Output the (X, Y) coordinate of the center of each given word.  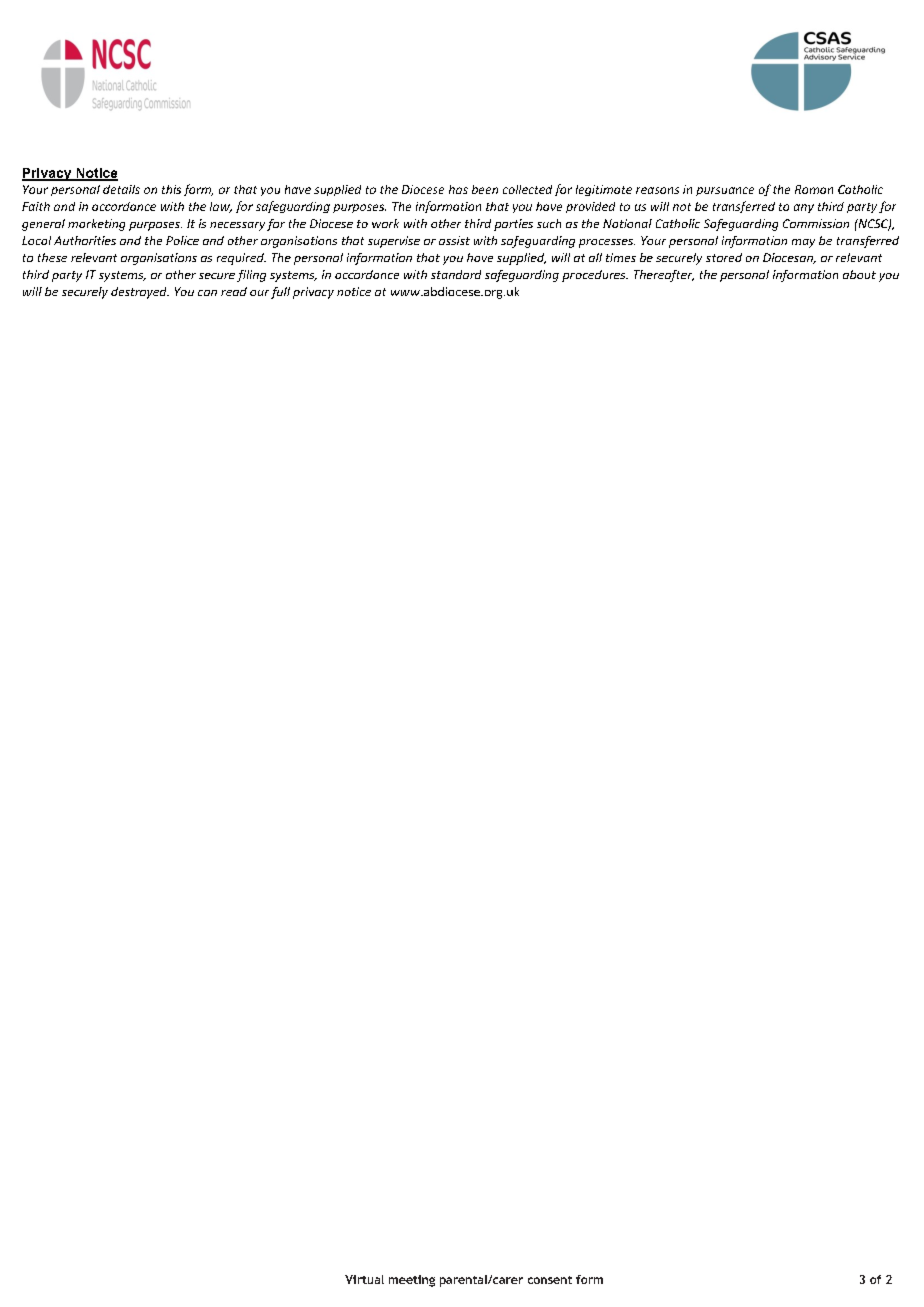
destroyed (140, 293)
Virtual (364, 1279)
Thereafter (664, 276)
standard (456, 274)
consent (550, 1280)
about (859, 274)
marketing (96, 225)
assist (454, 240)
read (234, 291)
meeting (412, 1281)
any (804, 208)
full (280, 293)
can (207, 293)
